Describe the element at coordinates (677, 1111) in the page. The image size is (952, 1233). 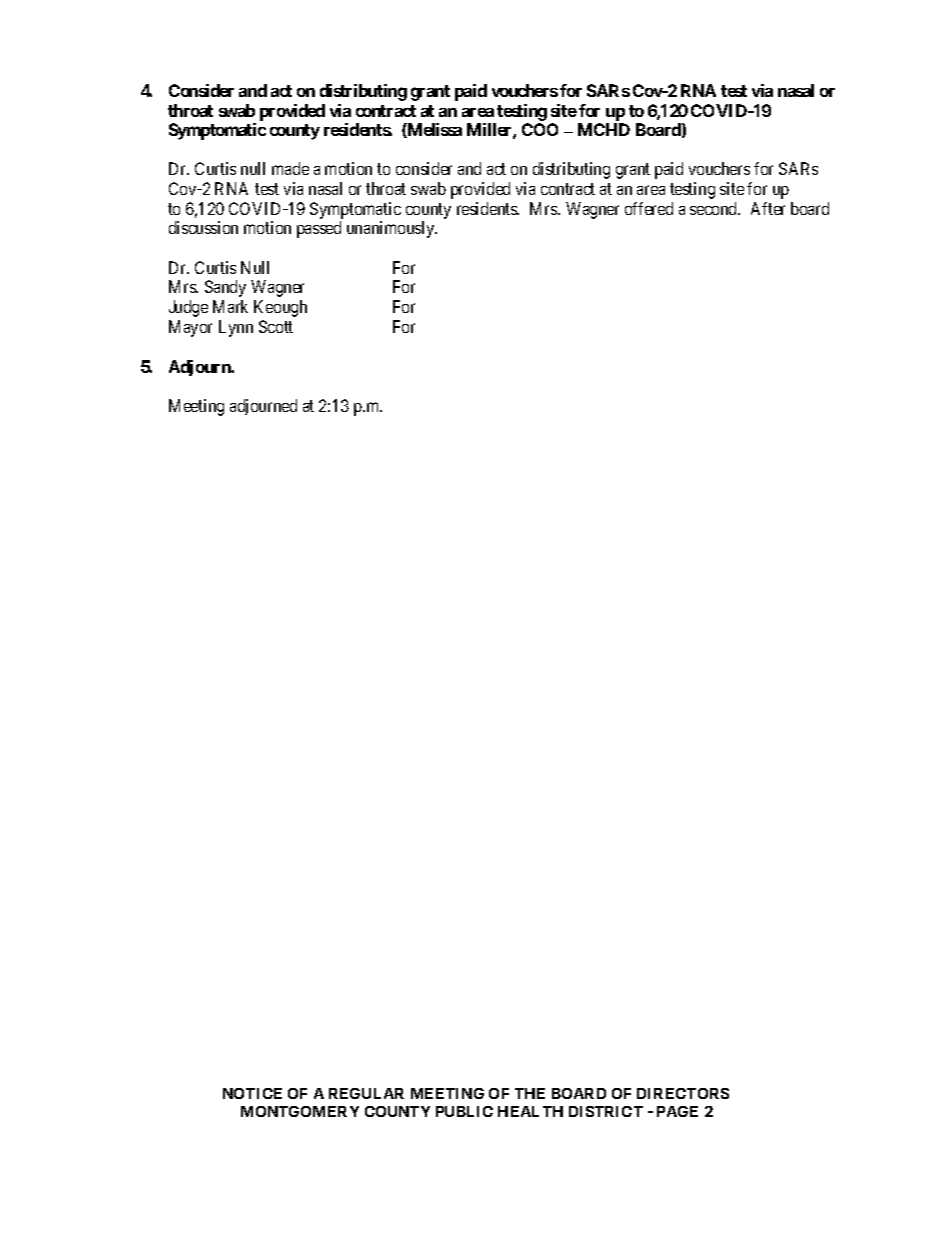
I see `PAGE` at that location.
